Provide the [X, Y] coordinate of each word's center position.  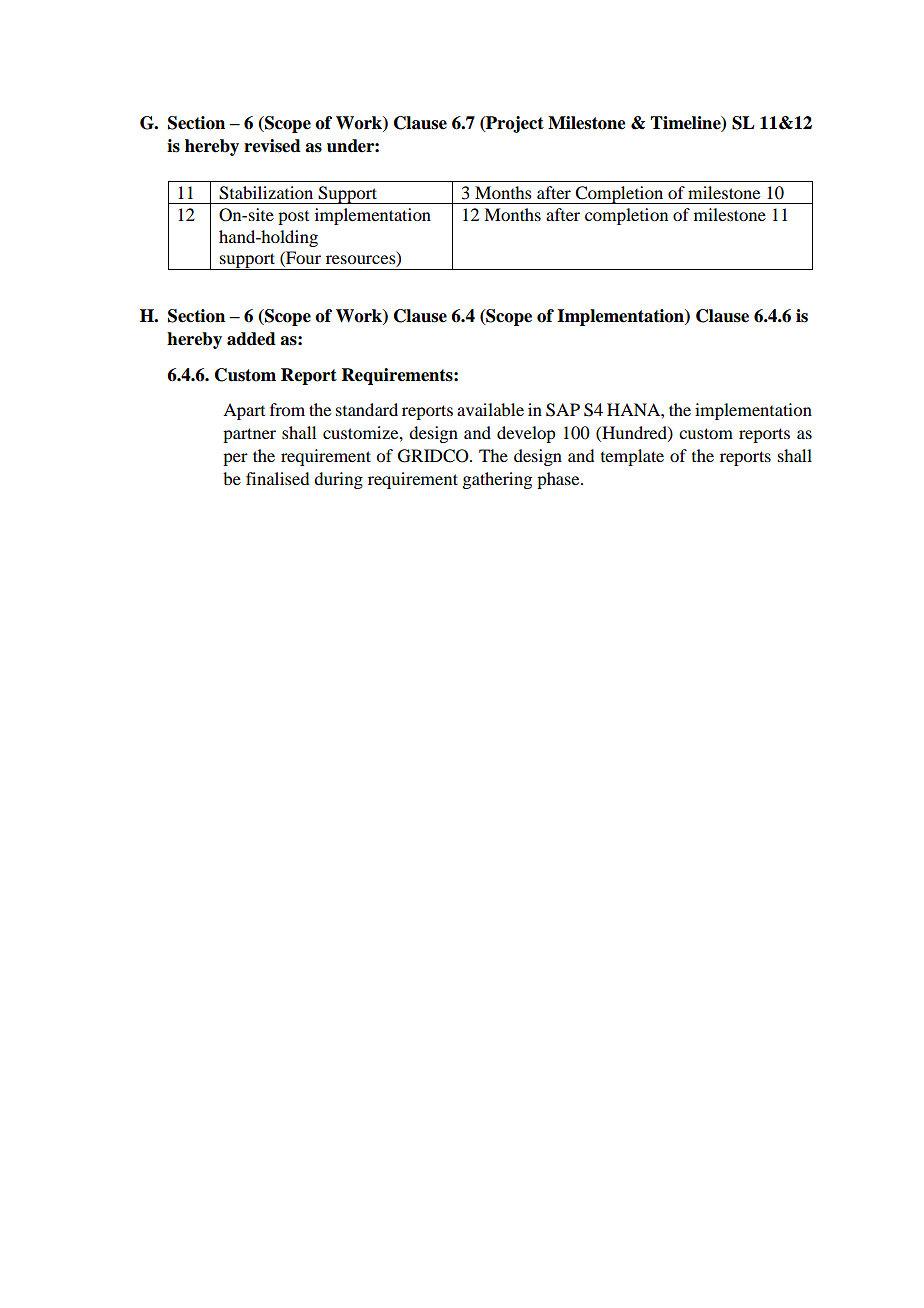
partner [249, 435]
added [251, 339]
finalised [277, 478]
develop [526, 434]
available [490, 409]
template [632, 457]
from [287, 409]
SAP [563, 410]
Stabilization [266, 193]
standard [367, 409]
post [293, 218]
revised [272, 146]
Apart [244, 411]
